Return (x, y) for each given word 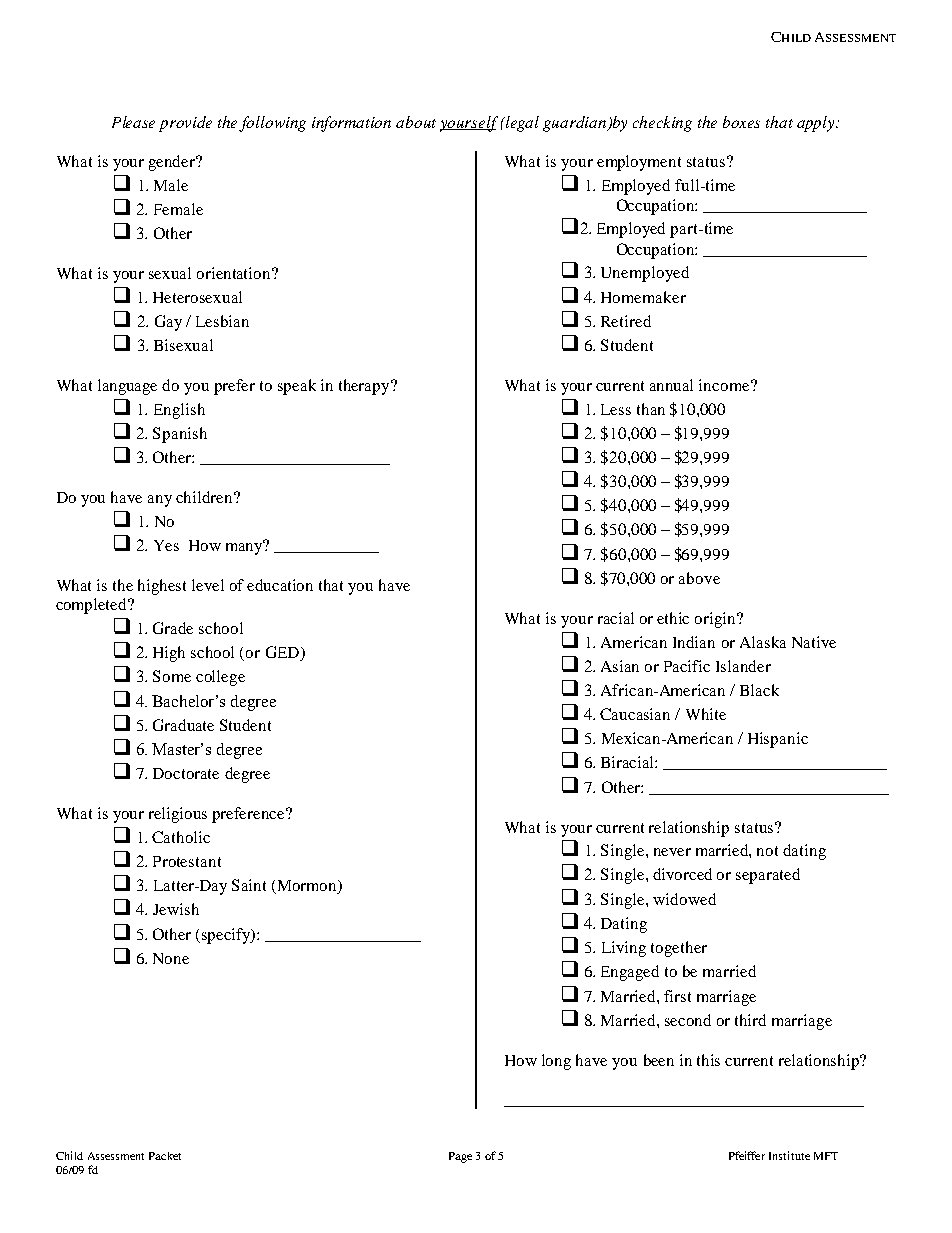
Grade (173, 628)
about (416, 122)
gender (173, 163)
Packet (165, 1156)
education (280, 585)
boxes (741, 122)
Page (460, 1157)
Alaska (763, 642)
